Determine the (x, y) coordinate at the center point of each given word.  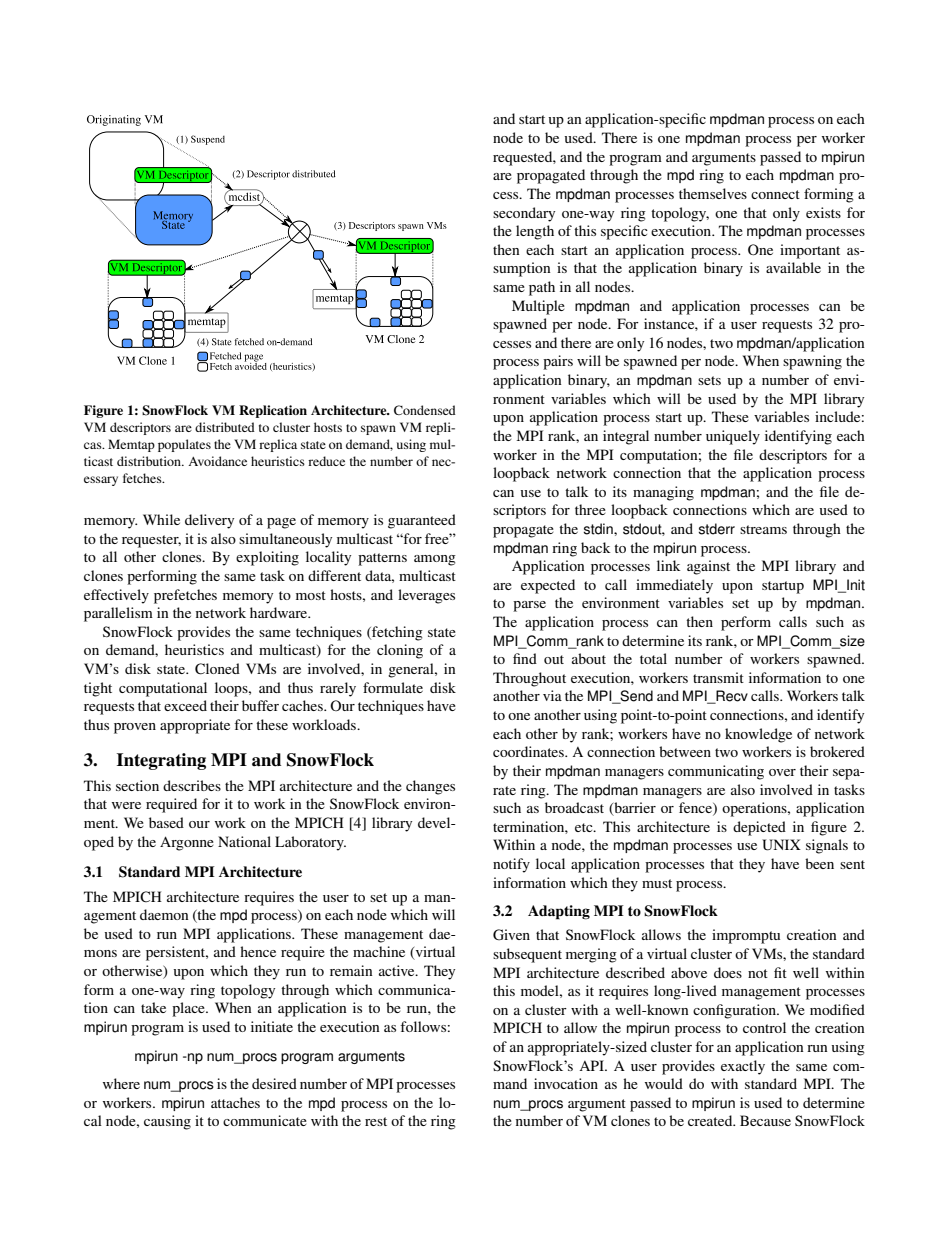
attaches (235, 1102)
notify (511, 865)
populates (184, 445)
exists (823, 212)
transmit (718, 677)
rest (376, 1121)
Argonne (187, 843)
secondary (524, 214)
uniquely (733, 437)
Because (765, 1120)
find (525, 658)
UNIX (781, 845)
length (535, 232)
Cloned (217, 669)
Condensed (425, 410)
